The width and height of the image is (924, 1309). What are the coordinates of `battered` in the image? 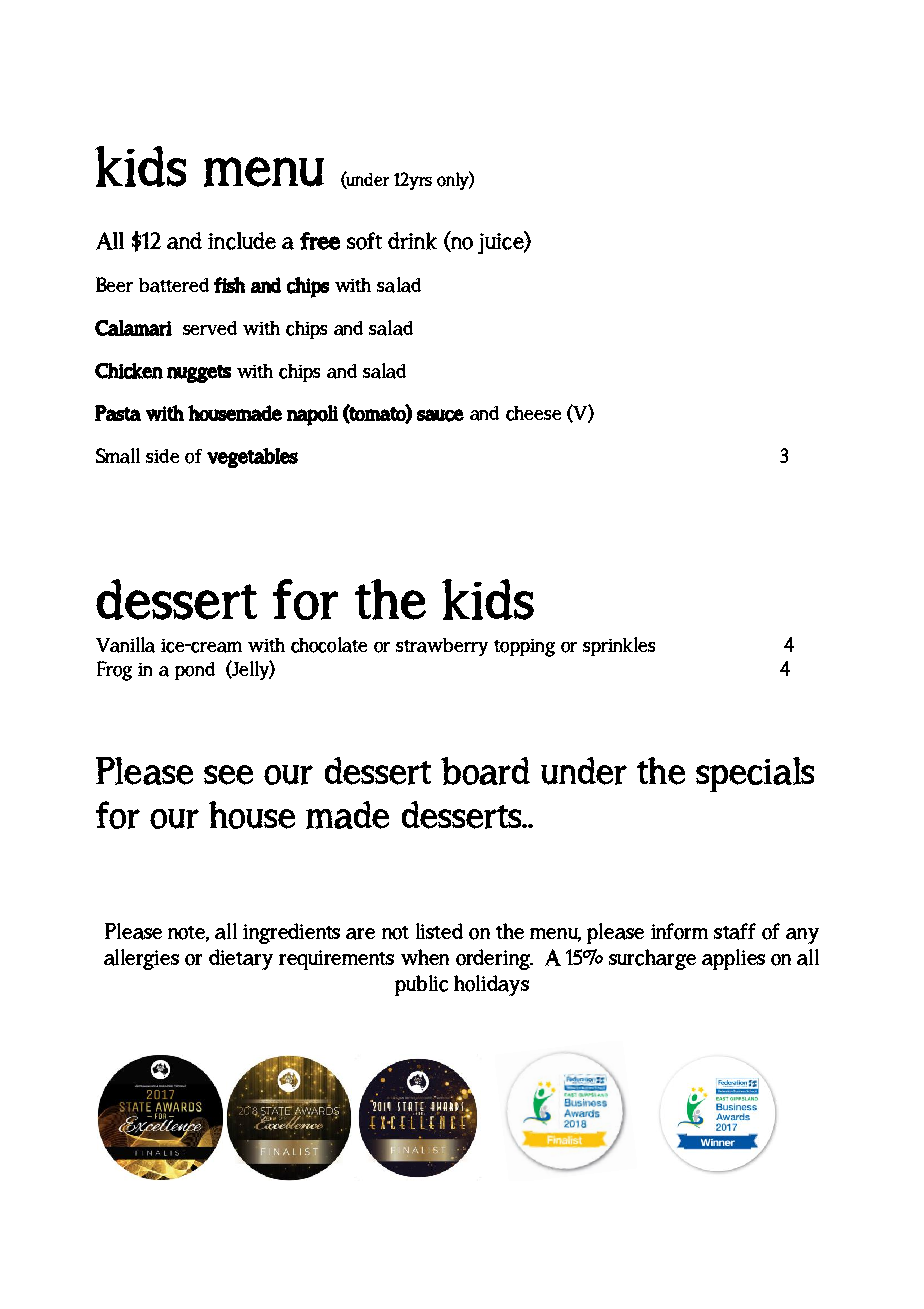 It's located at (174, 285).
